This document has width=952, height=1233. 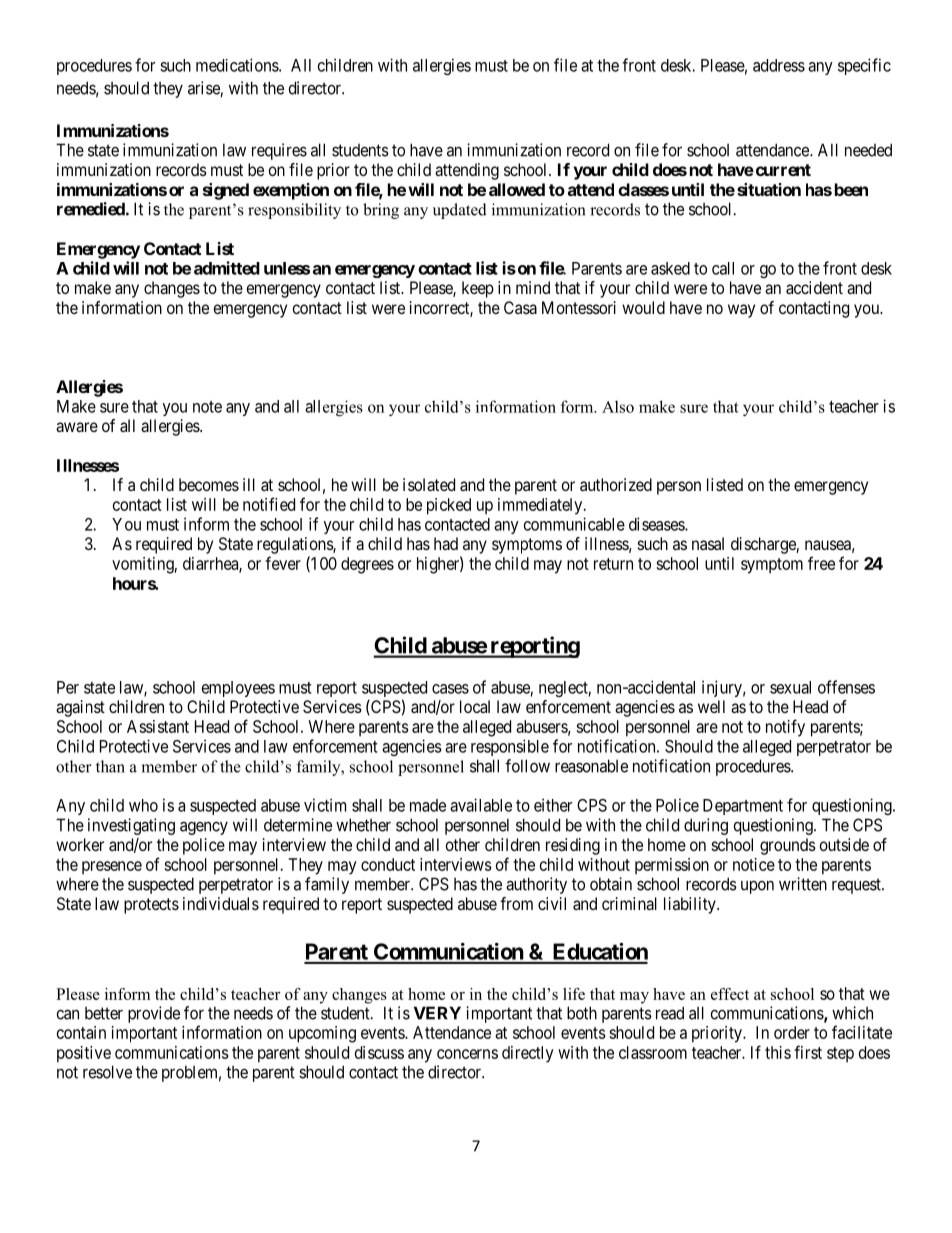 I want to click on requires, so click(x=279, y=151).
